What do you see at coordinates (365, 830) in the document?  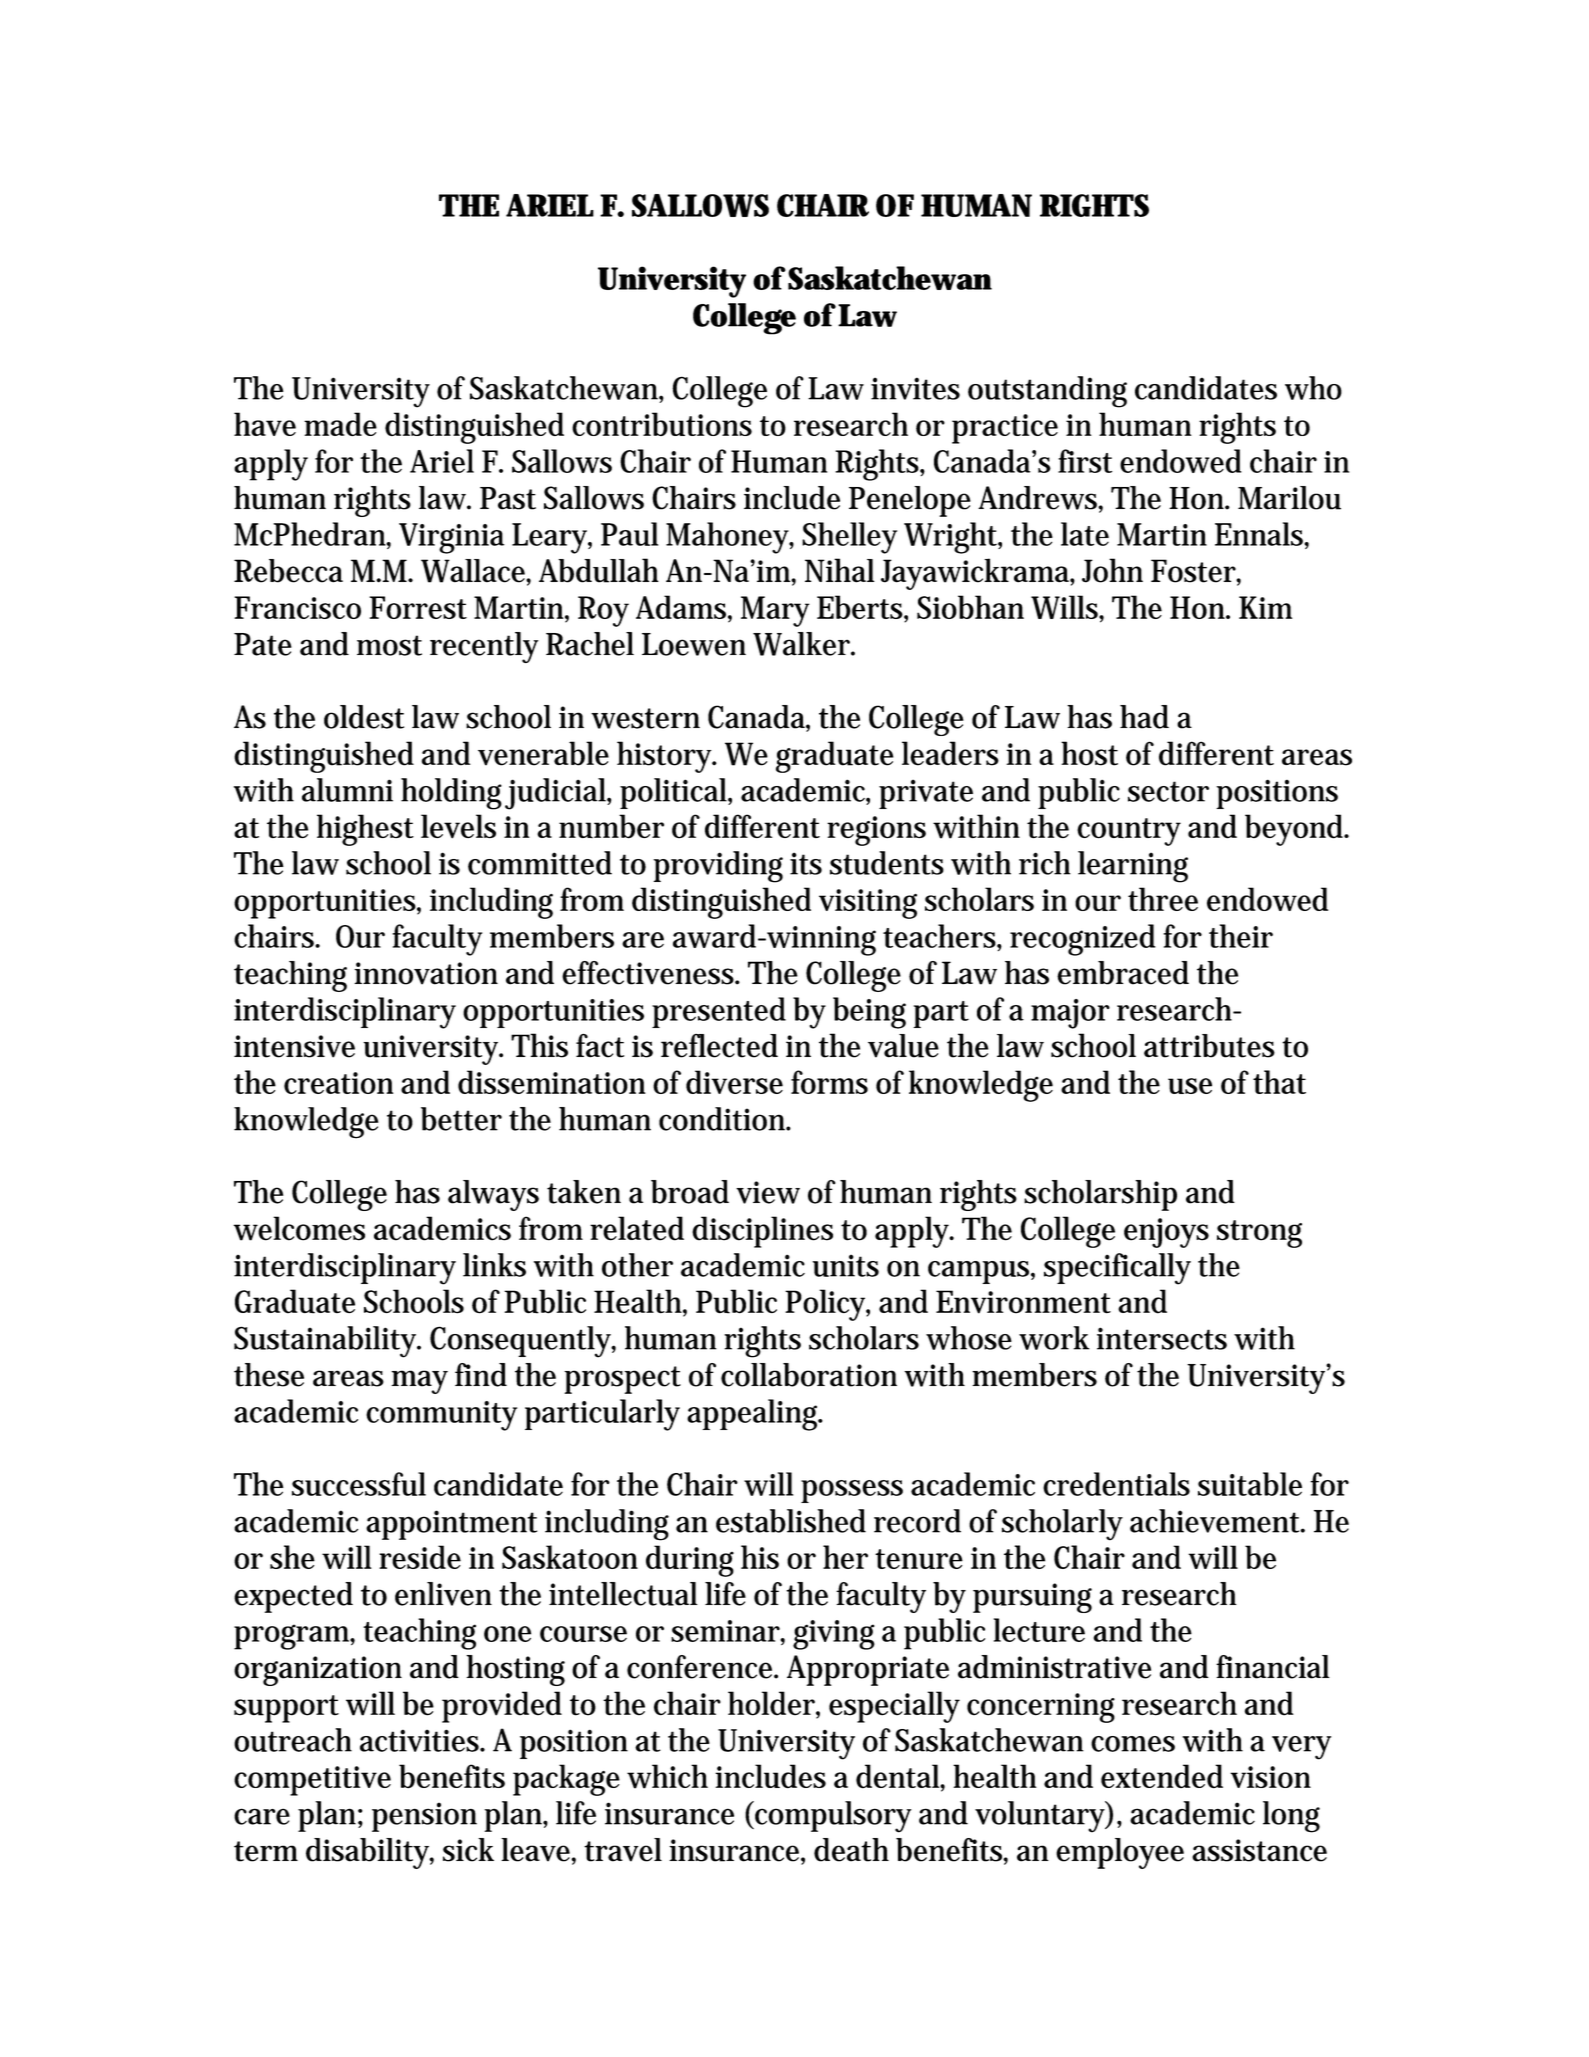 I see `highest` at bounding box center [365, 830].
